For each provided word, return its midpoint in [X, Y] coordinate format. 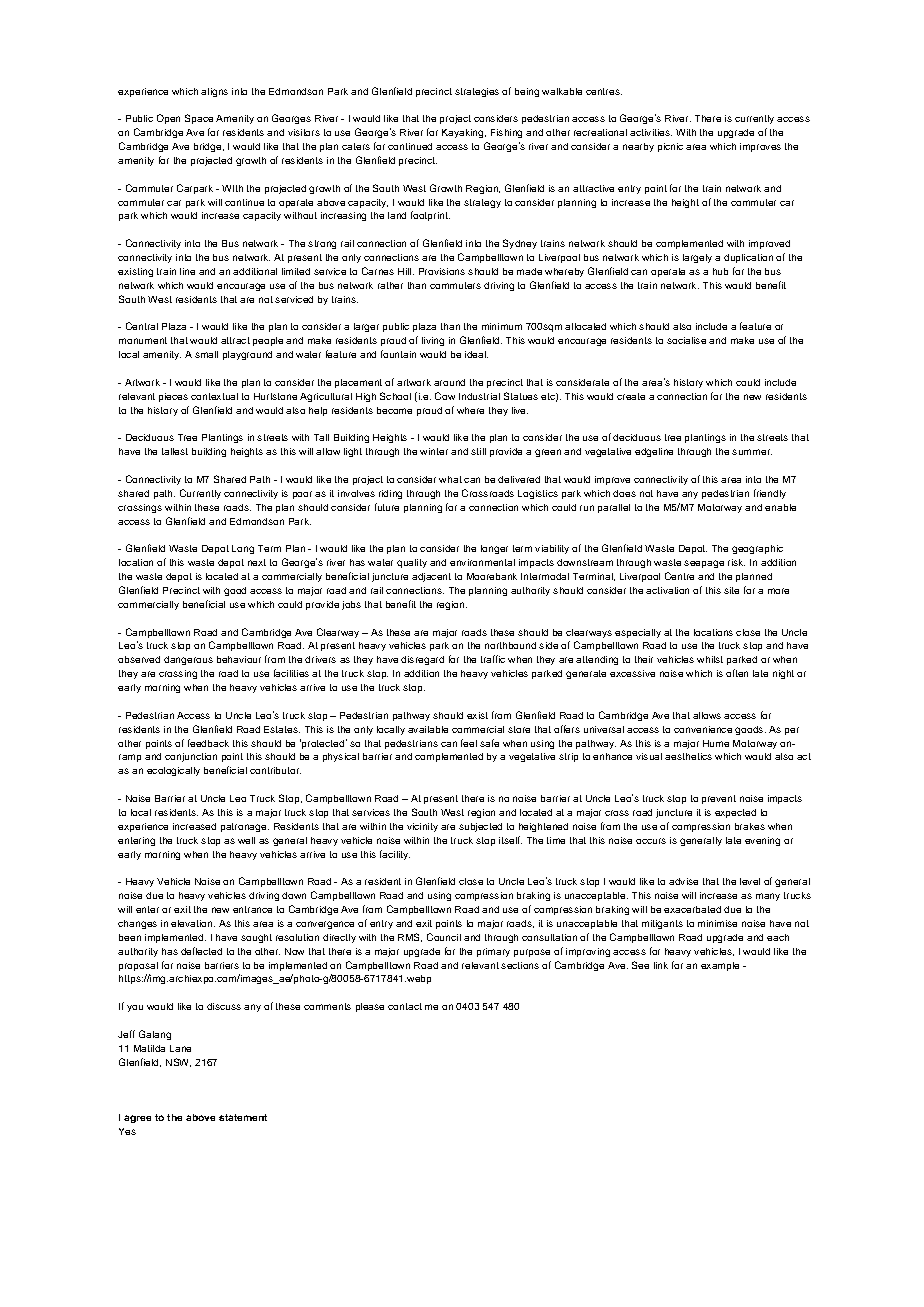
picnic [670, 147]
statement [243, 1117]
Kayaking [464, 133]
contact [405, 1006]
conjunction [191, 757]
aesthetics [688, 756]
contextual [214, 396]
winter [434, 451]
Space [199, 119]
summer [752, 452]
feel [469, 743]
